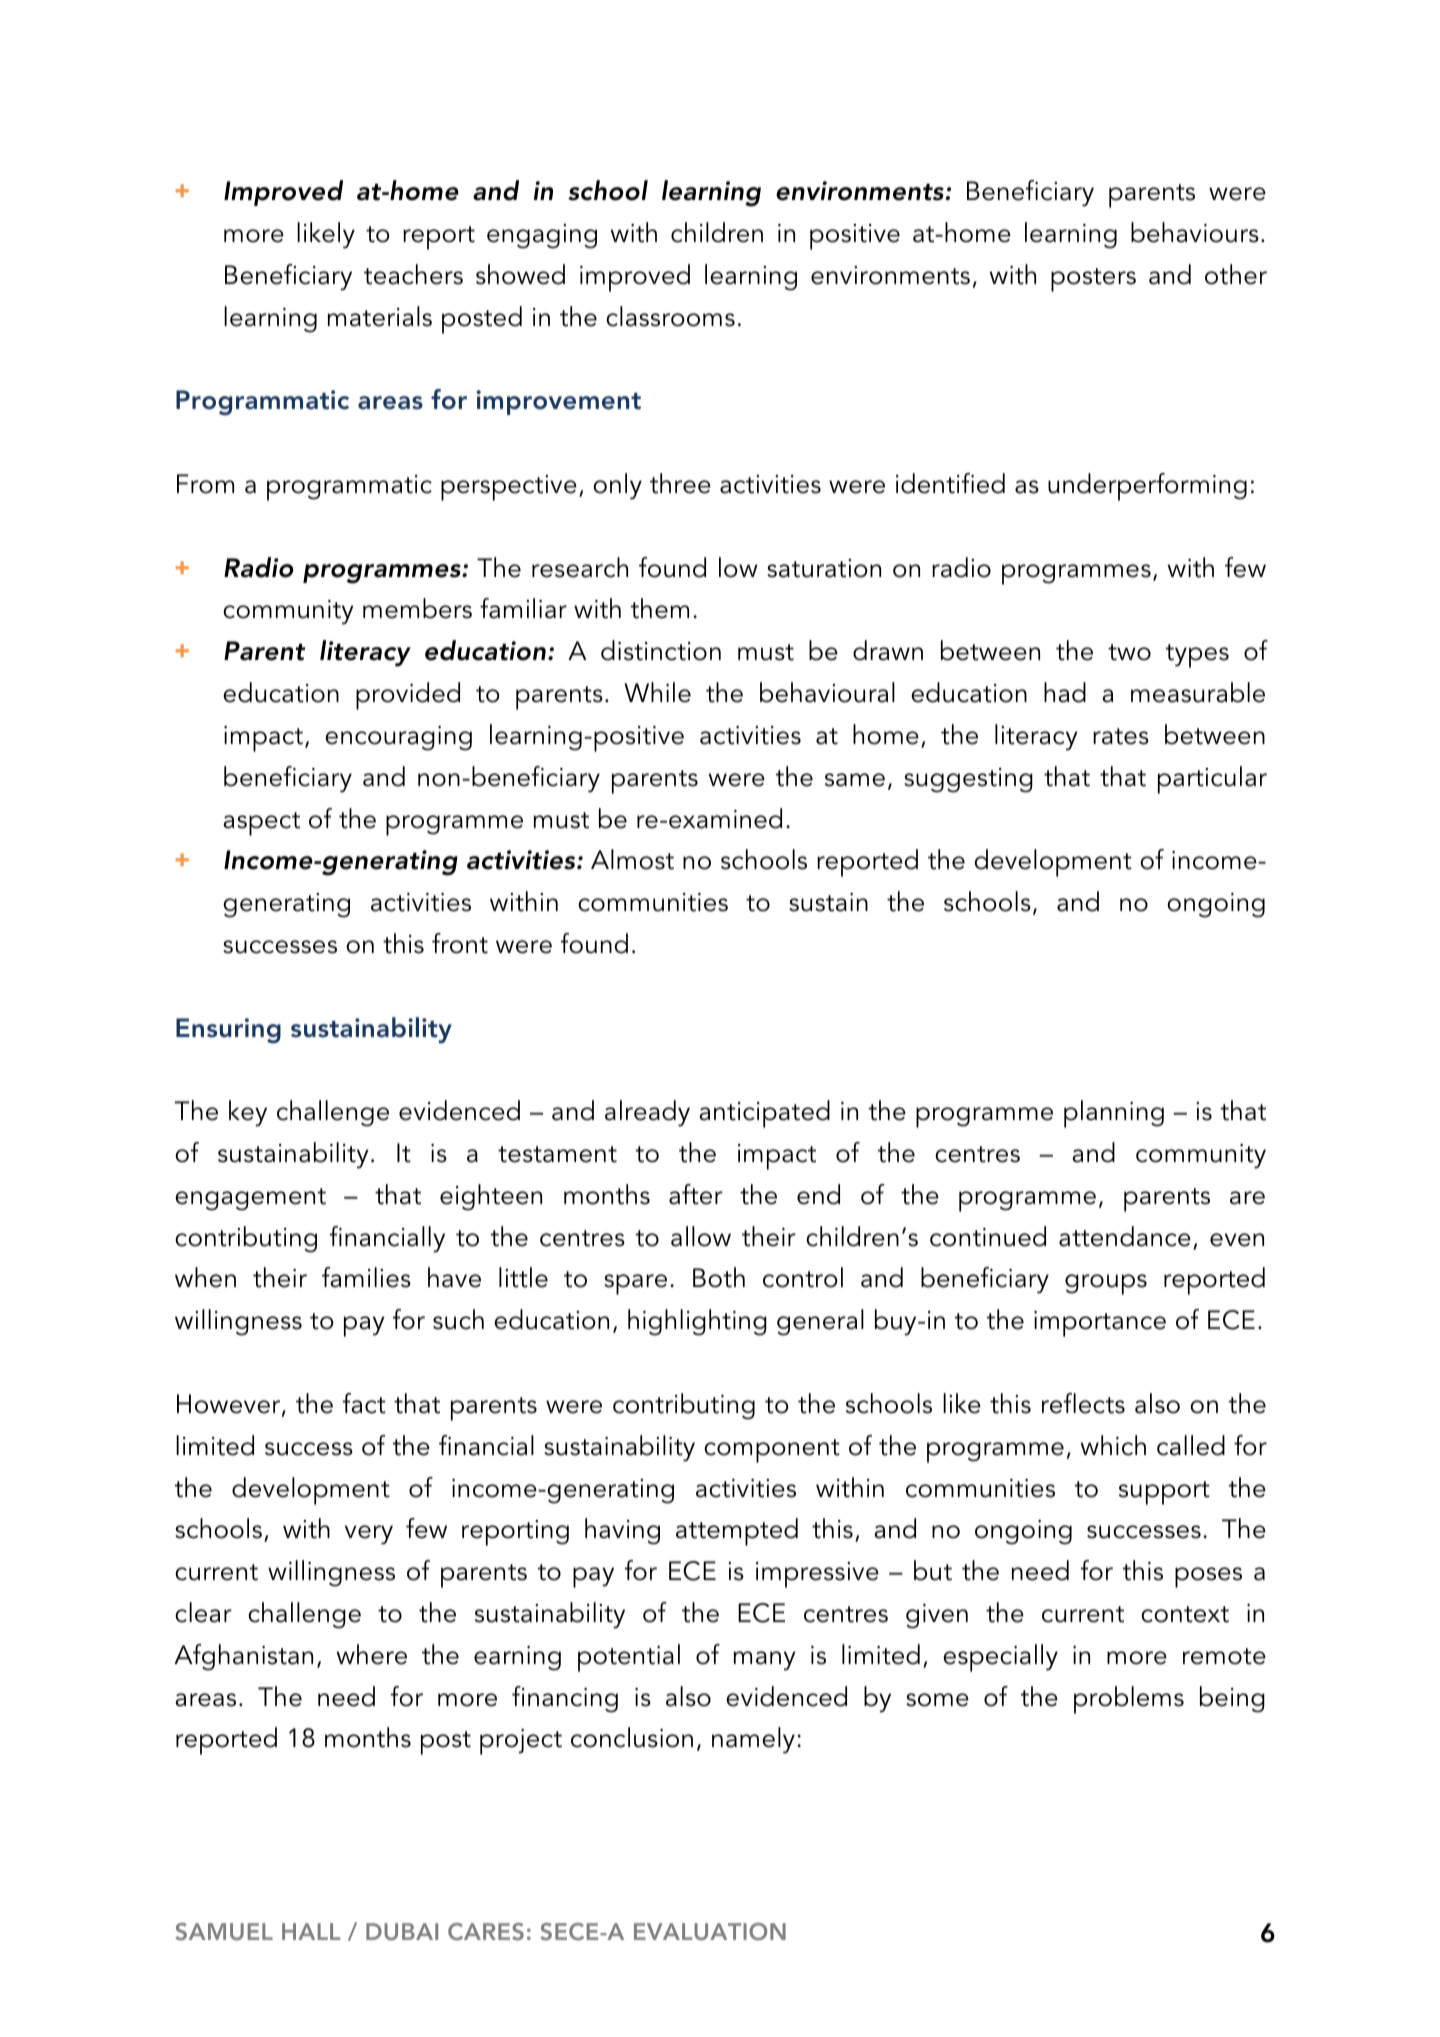 This screenshot has height=2037, width=1440. What do you see at coordinates (764, 1114) in the screenshot?
I see `anticipated` at bounding box center [764, 1114].
